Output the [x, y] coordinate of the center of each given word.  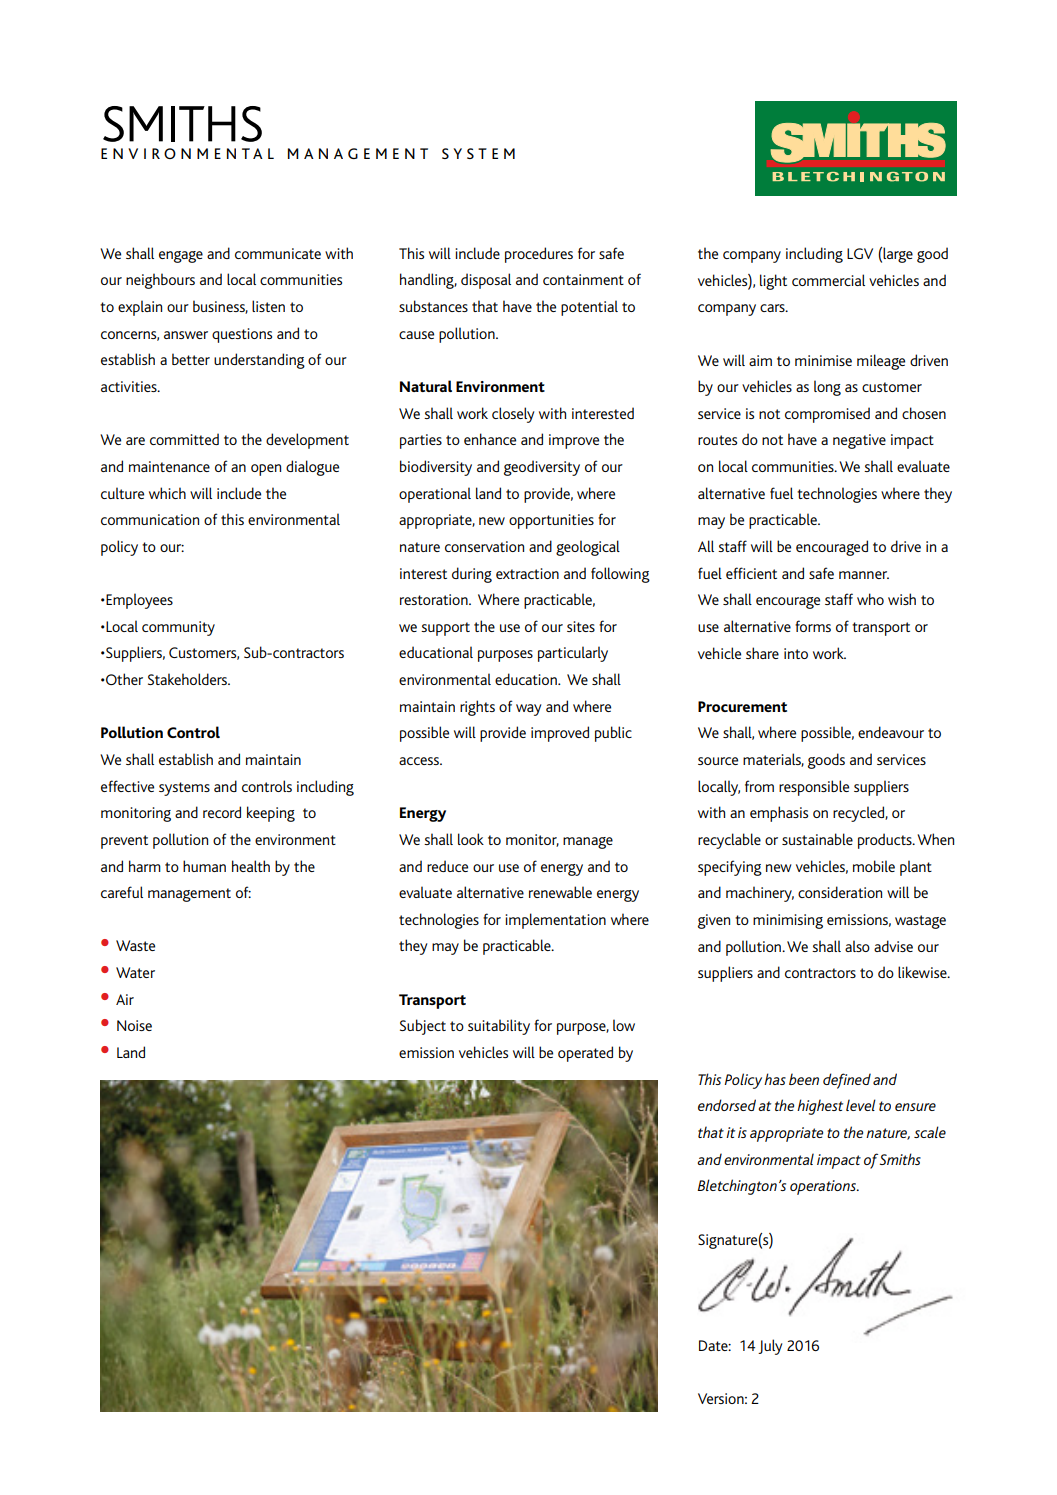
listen [268, 306]
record [222, 812]
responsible [814, 788]
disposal [486, 281]
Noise [134, 1025]
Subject [423, 1027]
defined [847, 1081]
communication [150, 519]
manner [864, 575]
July [770, 1347]
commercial [828, 280]
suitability [499, 1027]
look [471, 839]
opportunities [551, 521]
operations [824, 1187]
